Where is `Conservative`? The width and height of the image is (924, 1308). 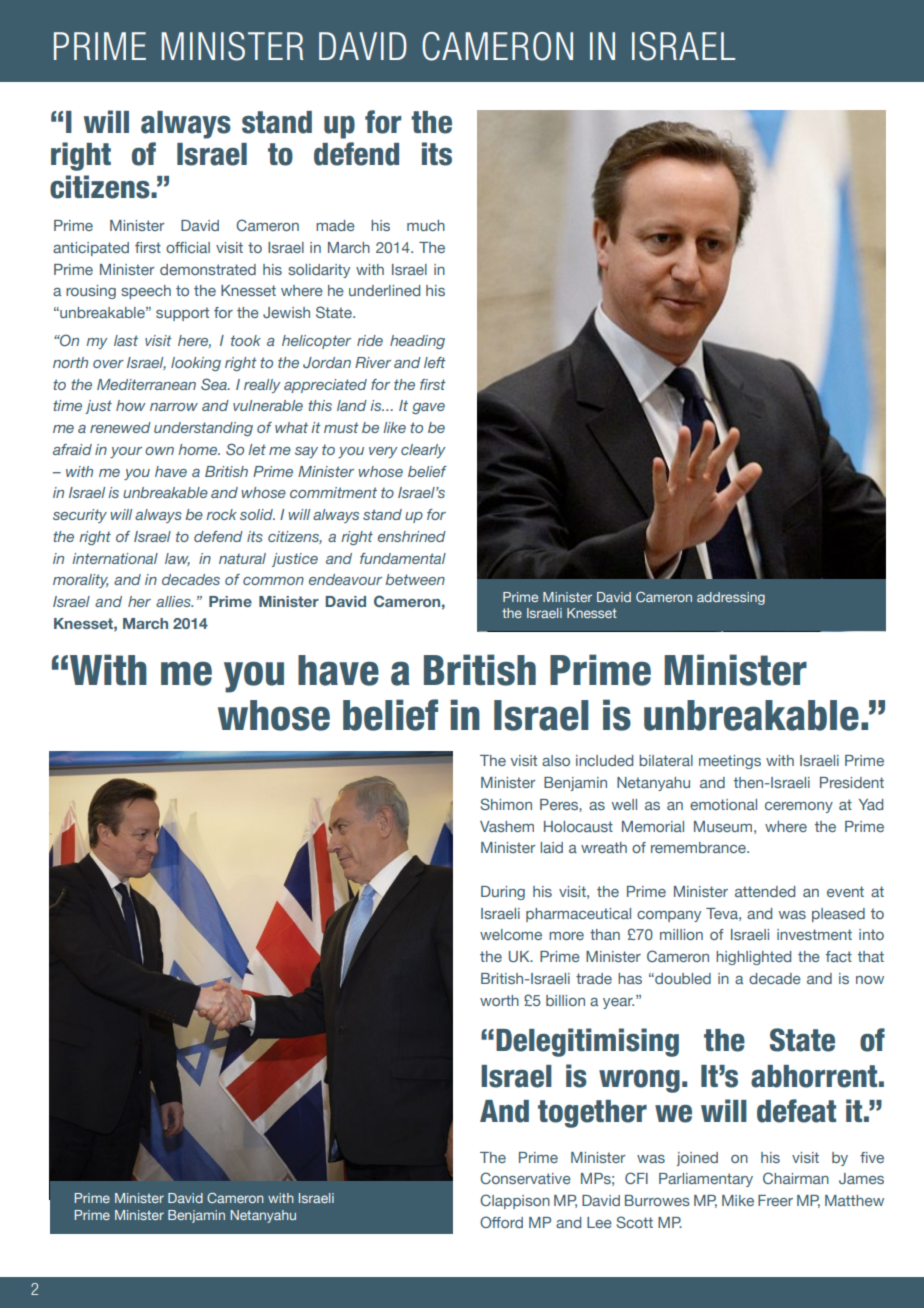
Conservative is located at coordinates (525, 1178).
